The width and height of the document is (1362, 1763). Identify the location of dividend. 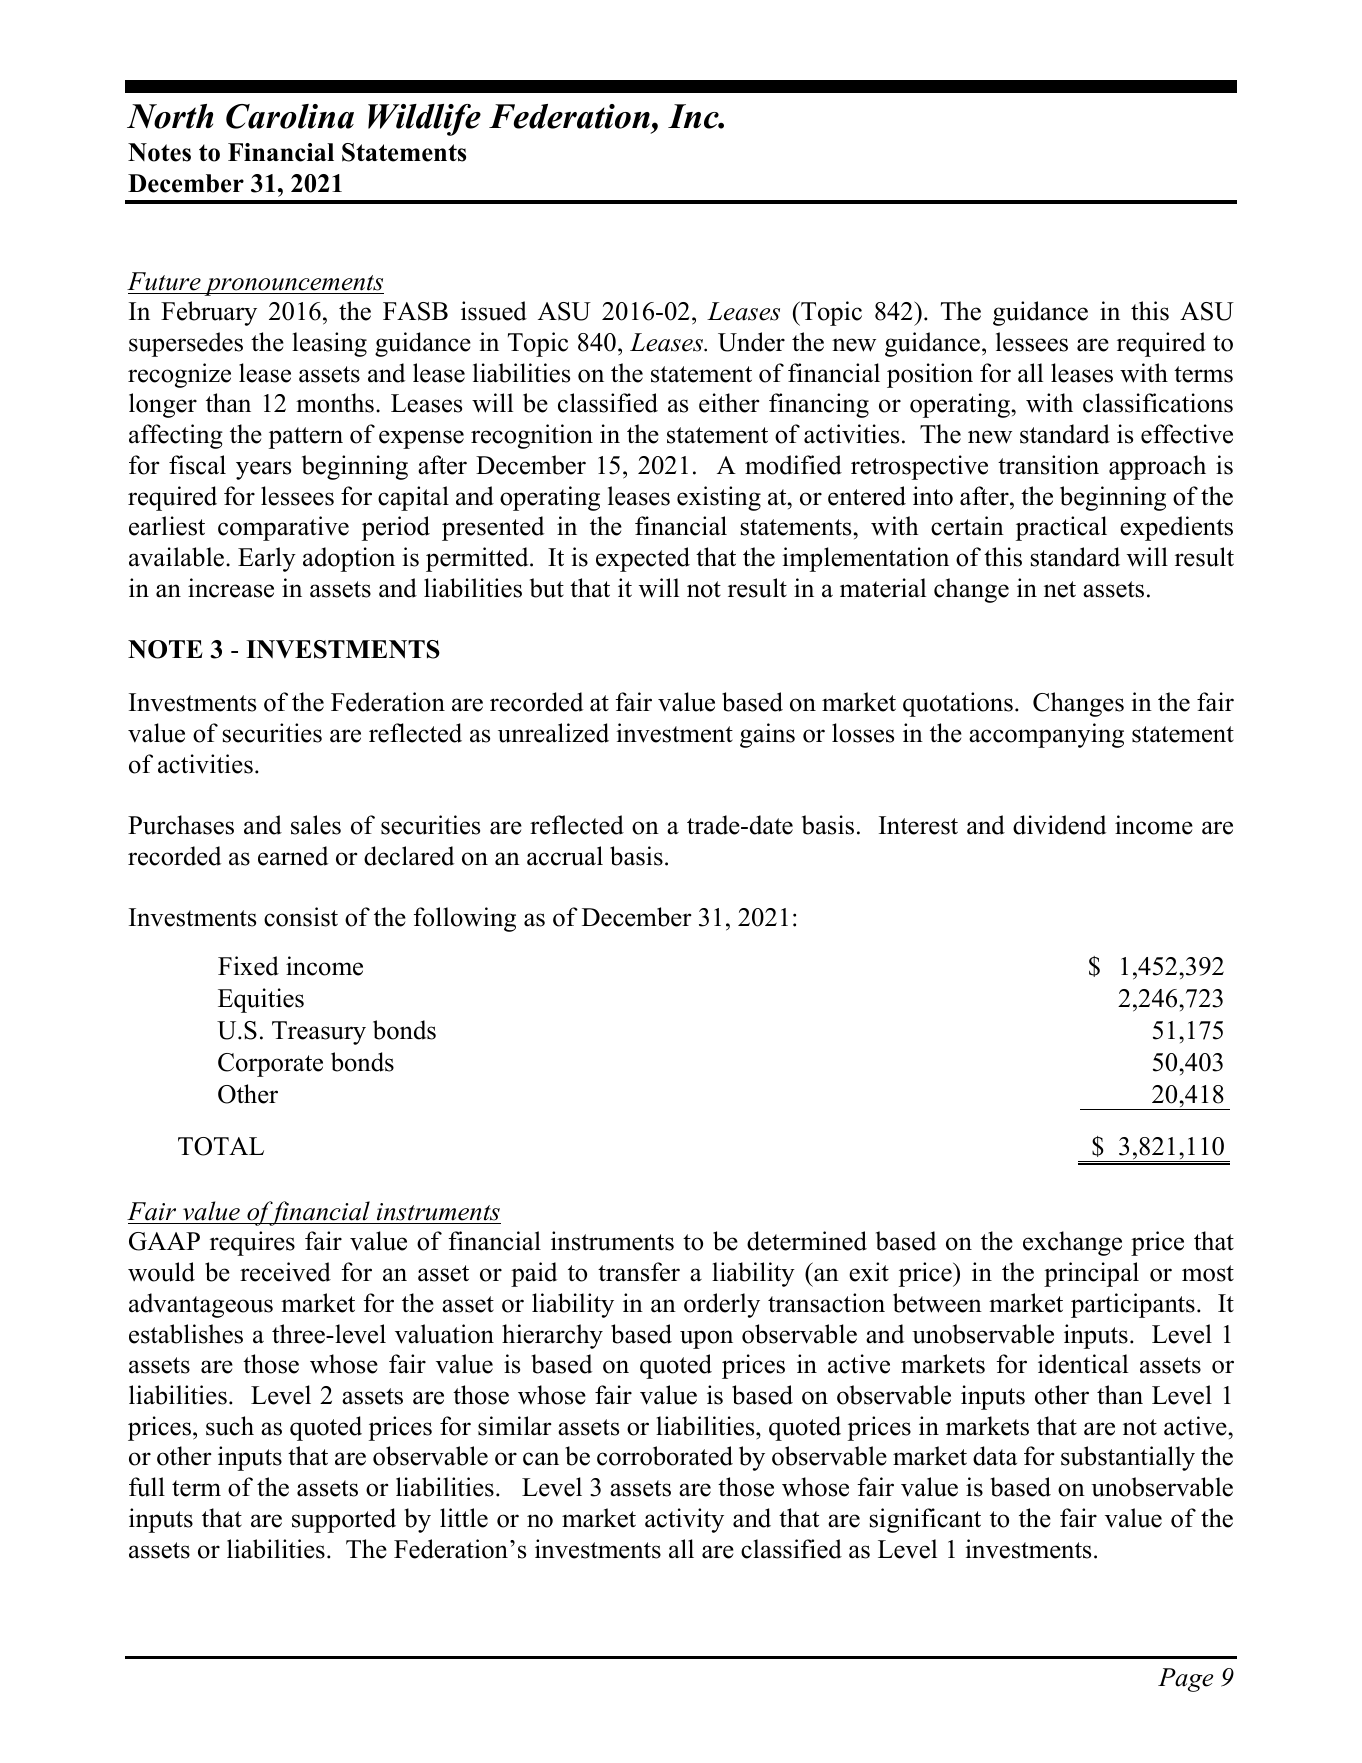
(1059, 825).
